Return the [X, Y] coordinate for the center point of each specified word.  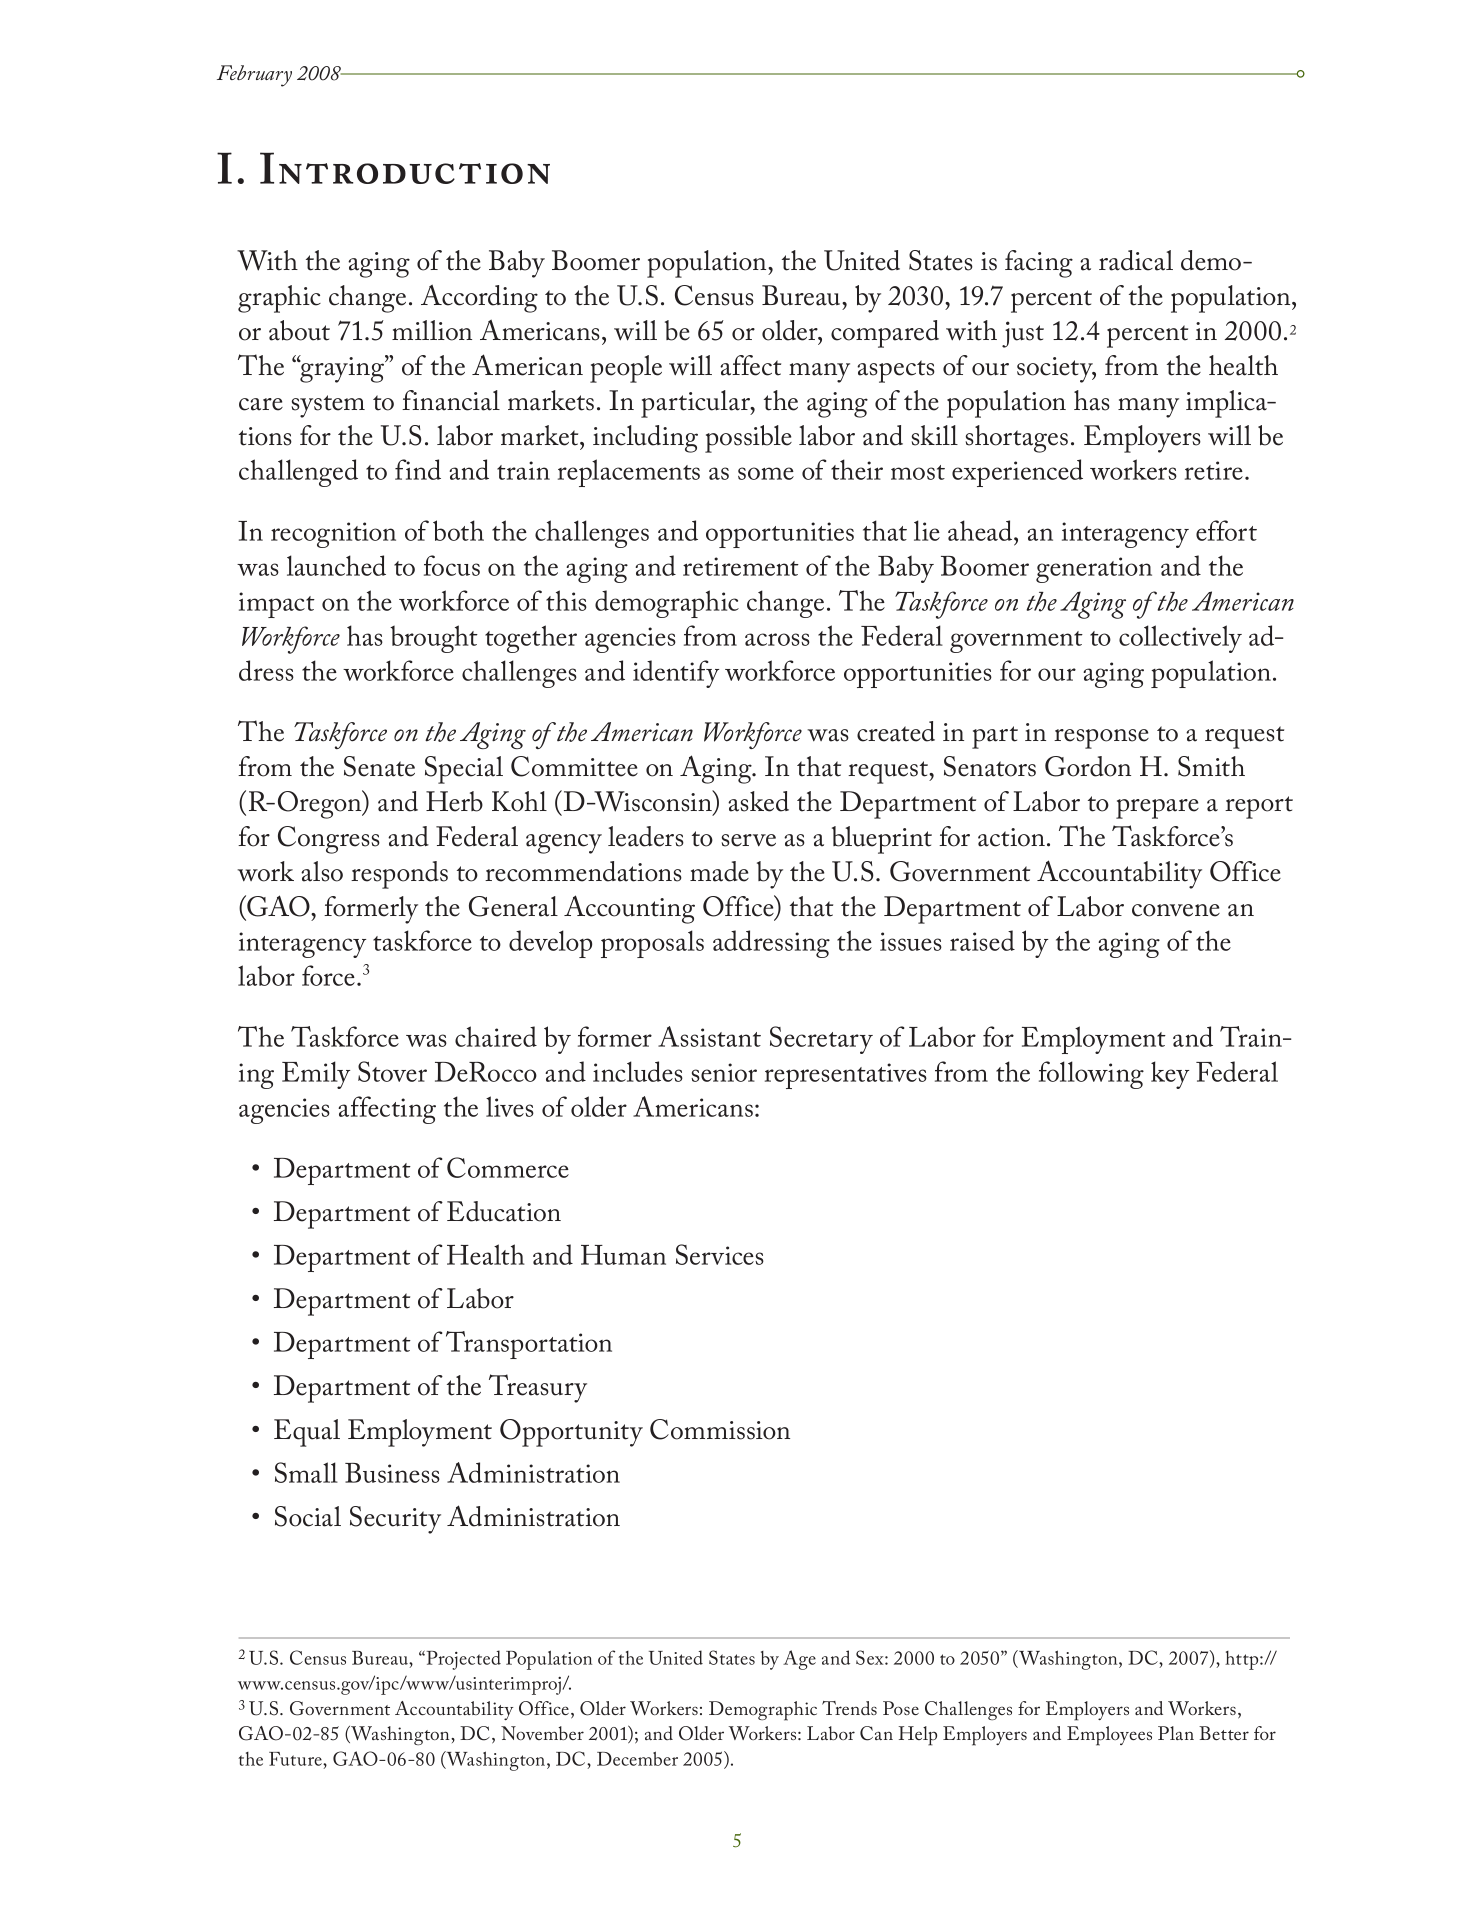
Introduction [405, 168]
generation [1094, 570]
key [1170, 1075]
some [766, 473]
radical [1136, 260]
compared [885, 334]
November [542, 1733]
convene [1176, 910]
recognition [333, 535]
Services [720, 1254]
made [719, 871]
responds [399, 875]
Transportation [529, 1345]
